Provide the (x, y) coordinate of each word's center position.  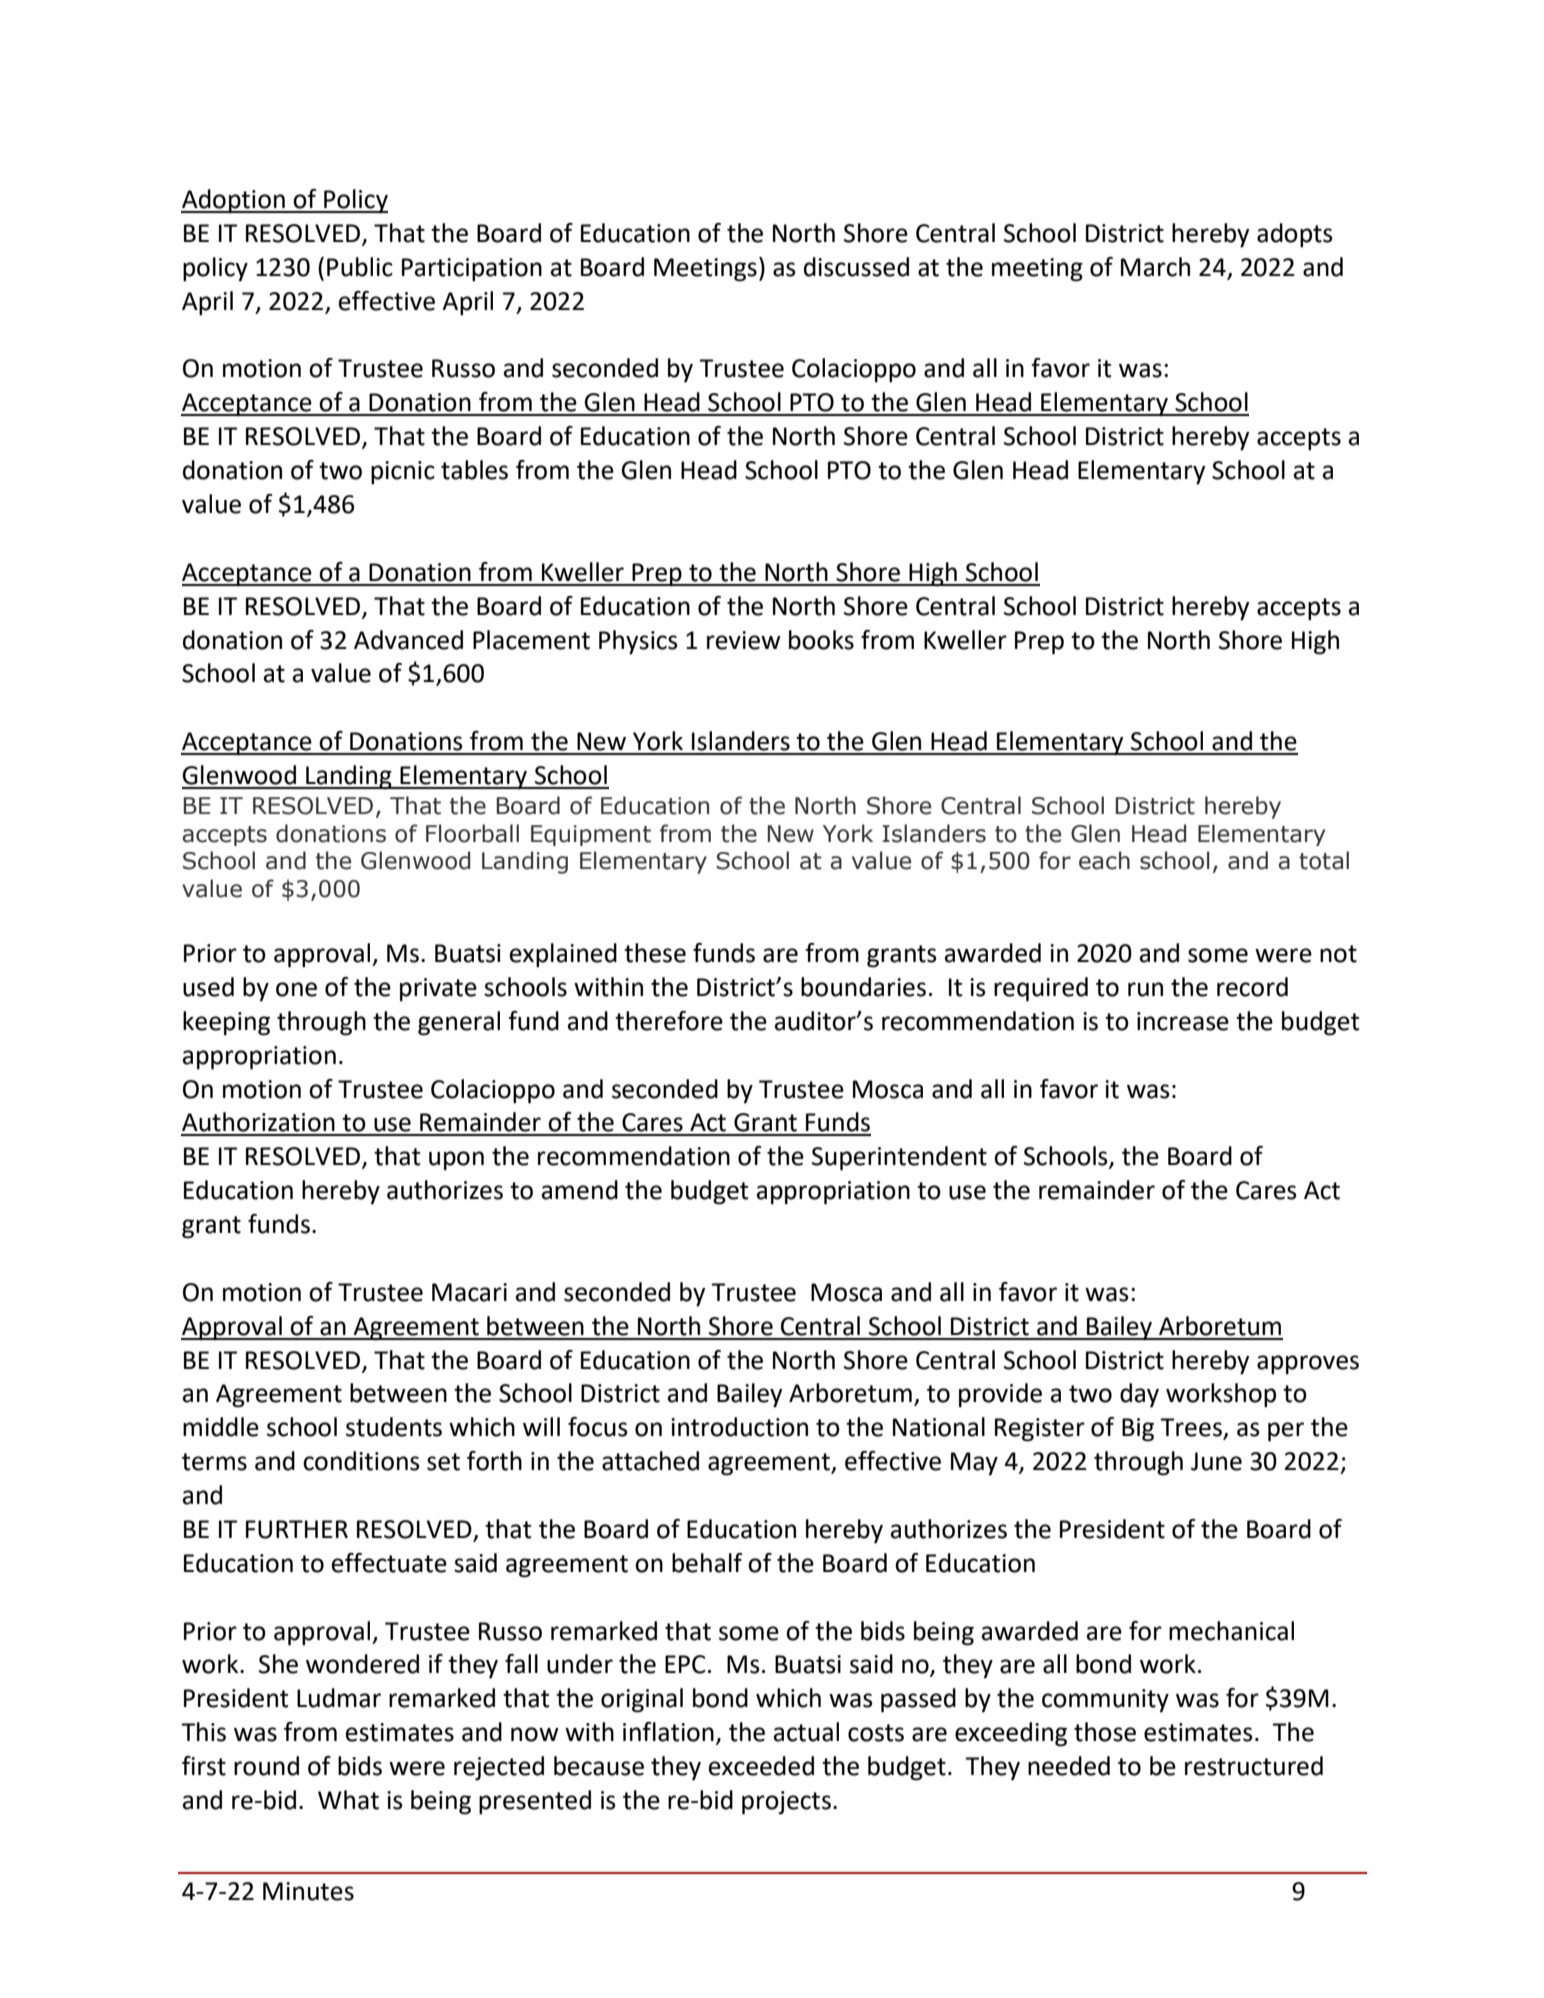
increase (1183, 1021)
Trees (1192, 1428)
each (1104, 860)
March (1155, 267)
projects (786, 1803)
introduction (739, 1427)
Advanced (408, 640)
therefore (669, 1021)
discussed (856, 267)
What (348, 1800)
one (296, 989)
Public (360, 267)
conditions (361, 1461)
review (744, 640)
